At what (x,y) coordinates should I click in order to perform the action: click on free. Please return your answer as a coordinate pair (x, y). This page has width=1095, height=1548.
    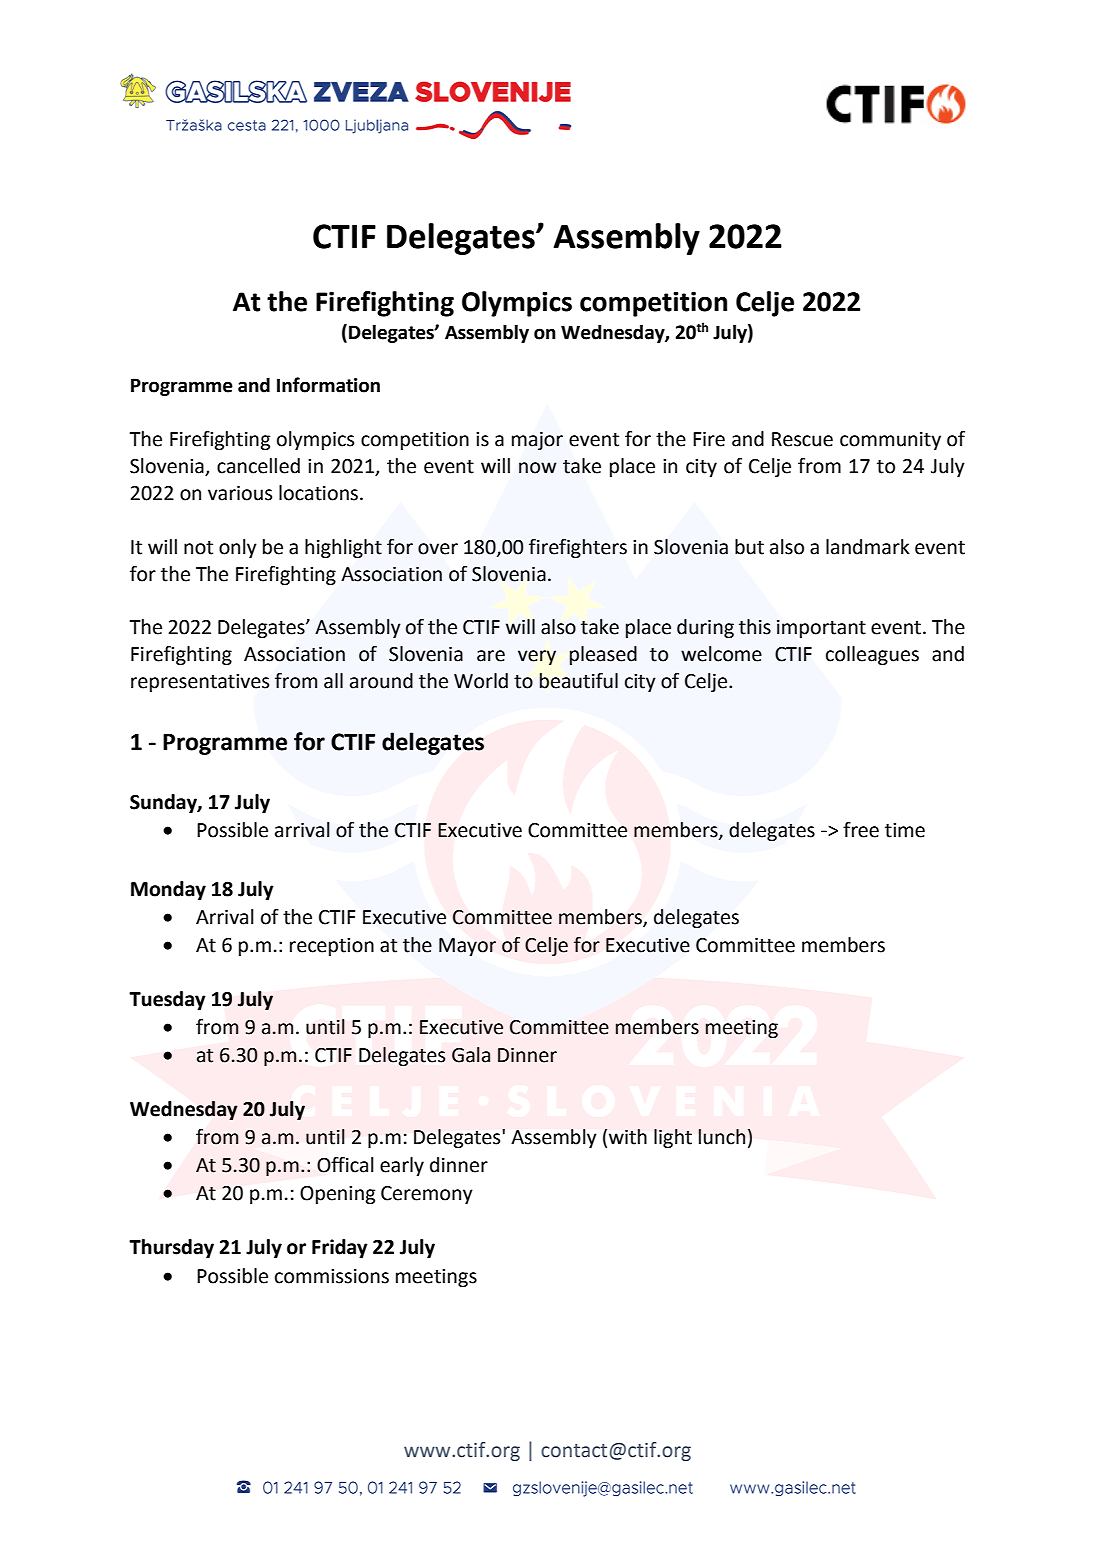
    Looking at the image, I should click on (861, 830).
